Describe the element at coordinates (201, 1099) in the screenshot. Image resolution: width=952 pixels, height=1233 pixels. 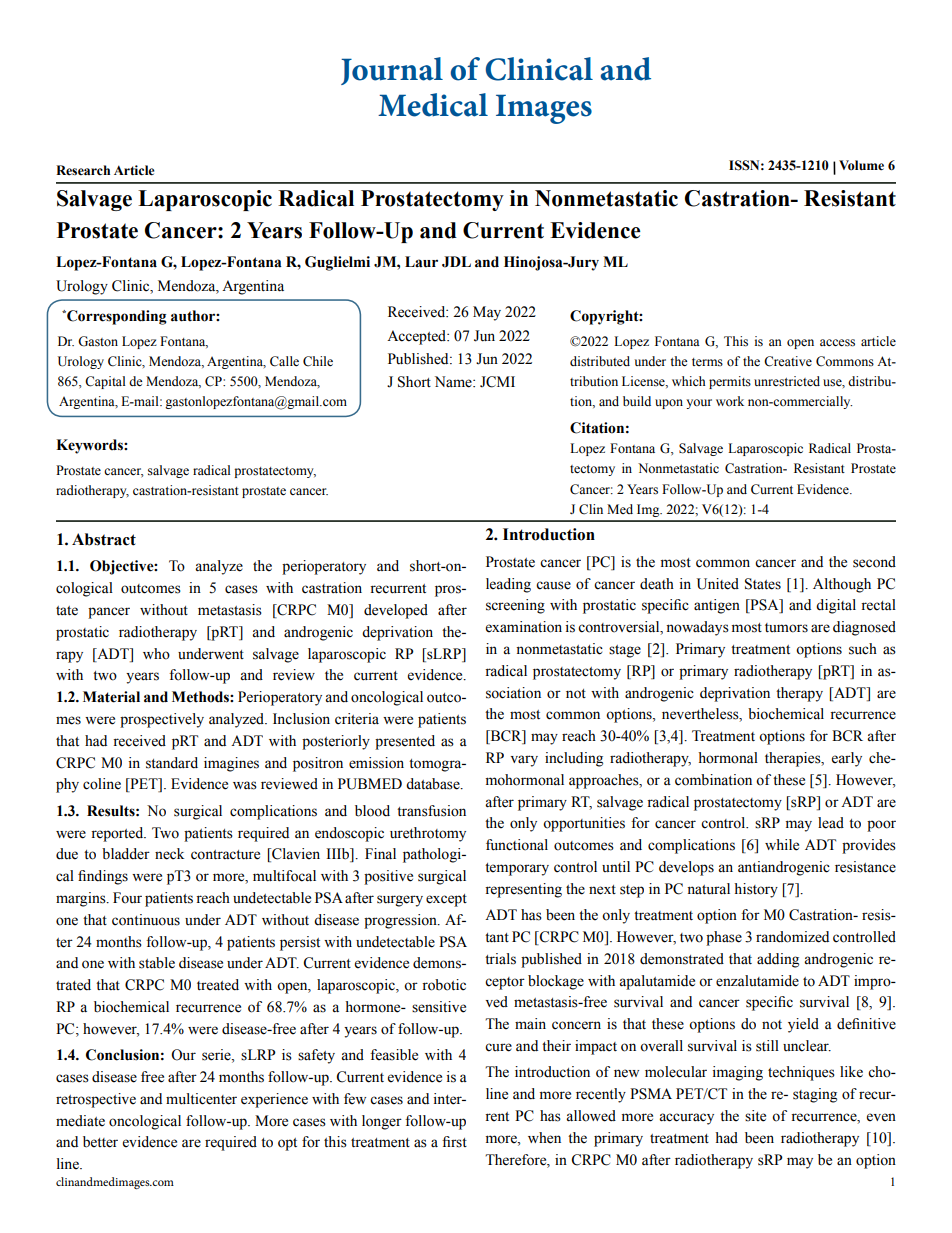
I see `multicenter` at that location.
